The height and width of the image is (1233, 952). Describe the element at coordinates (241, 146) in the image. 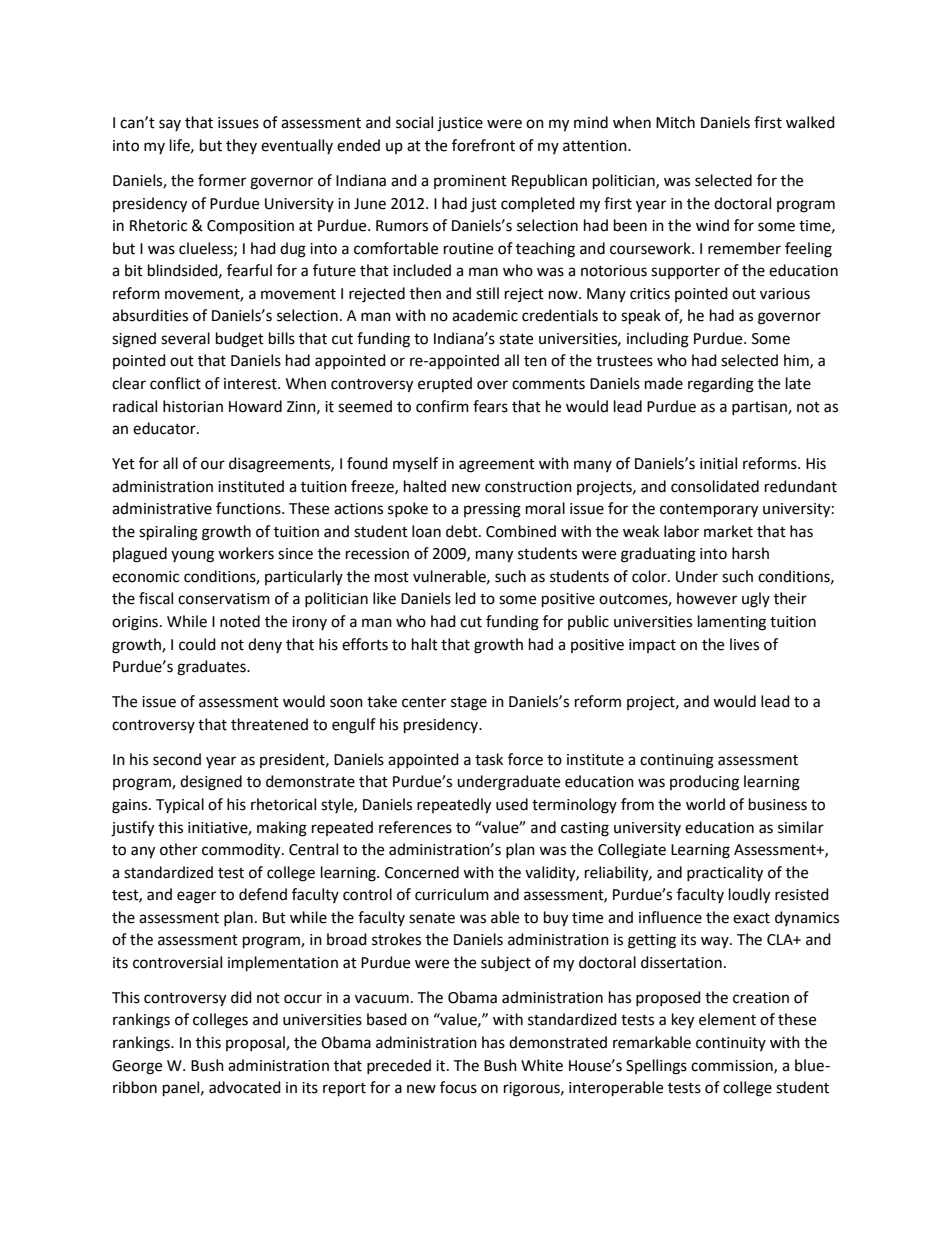

I see `they` at that location.
